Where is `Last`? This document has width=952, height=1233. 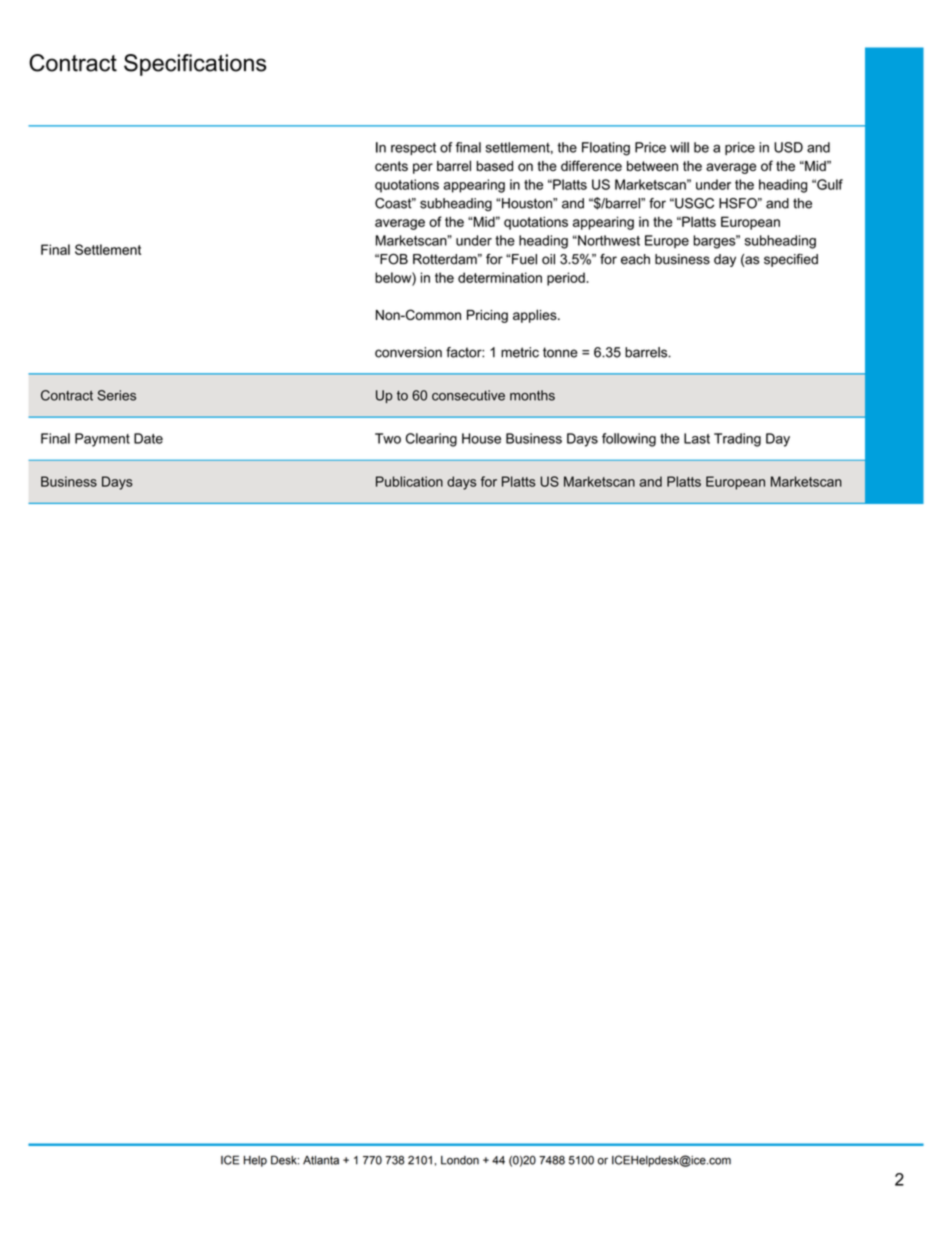 Last is located at coordinates (697, 438).
